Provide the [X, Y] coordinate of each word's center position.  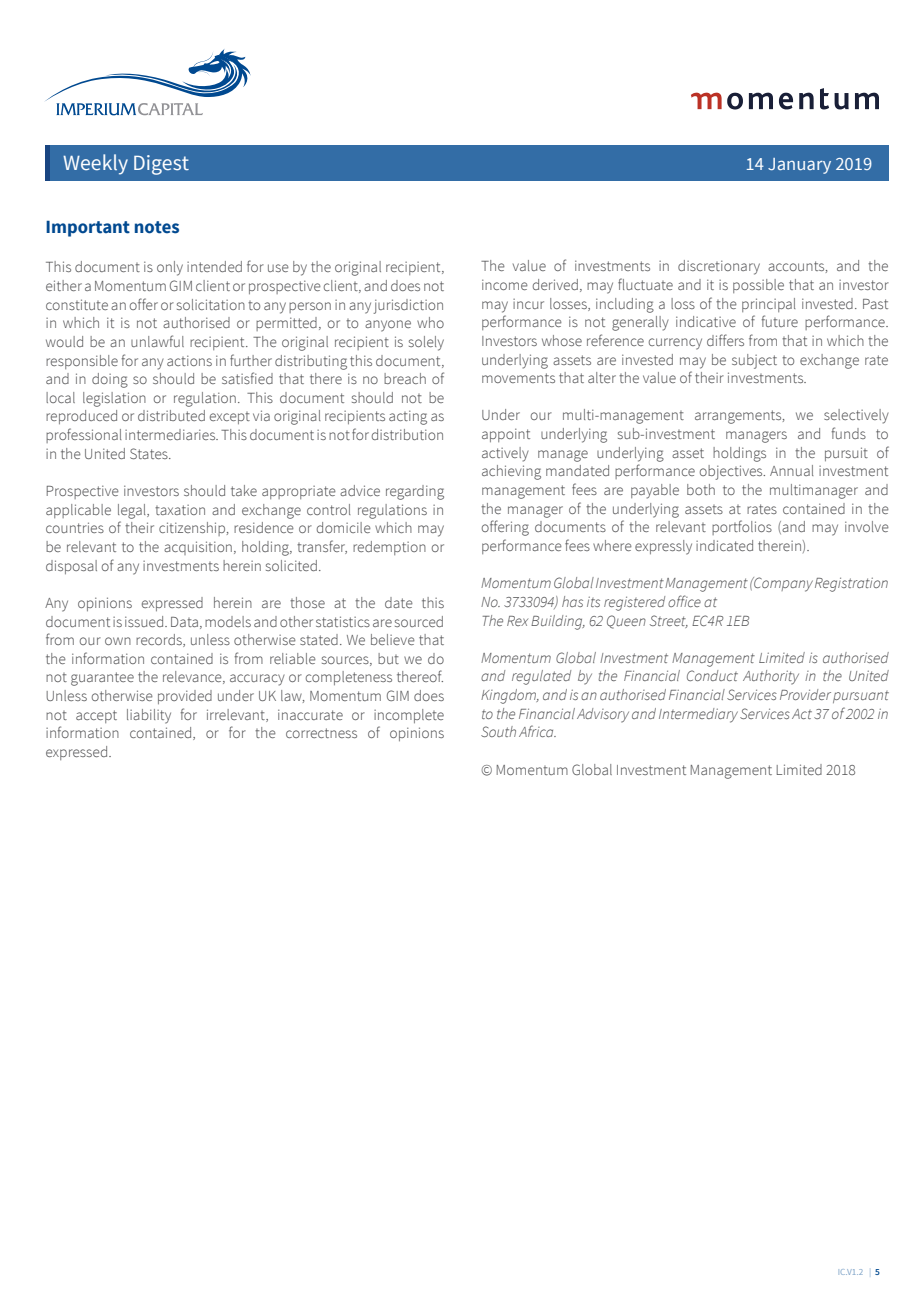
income [505, 284]
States [150, 453]
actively [505, 454]
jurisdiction [408, 306]
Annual [792, 470]
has [572, 601]
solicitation [211, 304]
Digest [161, 165]
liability [149, 716]
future [780, 321]
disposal [71, 567]
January [799, 166]
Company [782, 584]
